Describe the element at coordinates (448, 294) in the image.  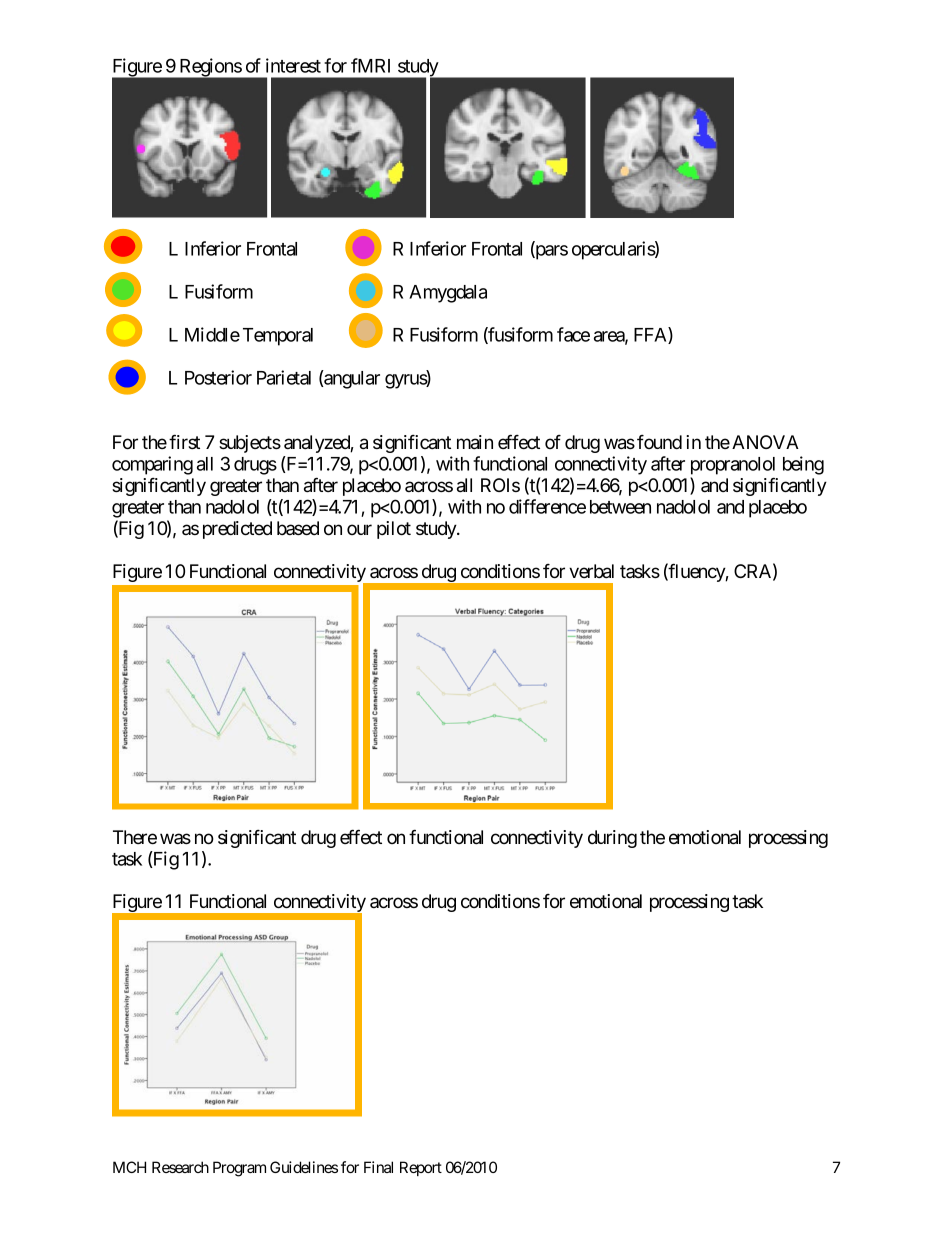
I see `Amygdala` at that location.
